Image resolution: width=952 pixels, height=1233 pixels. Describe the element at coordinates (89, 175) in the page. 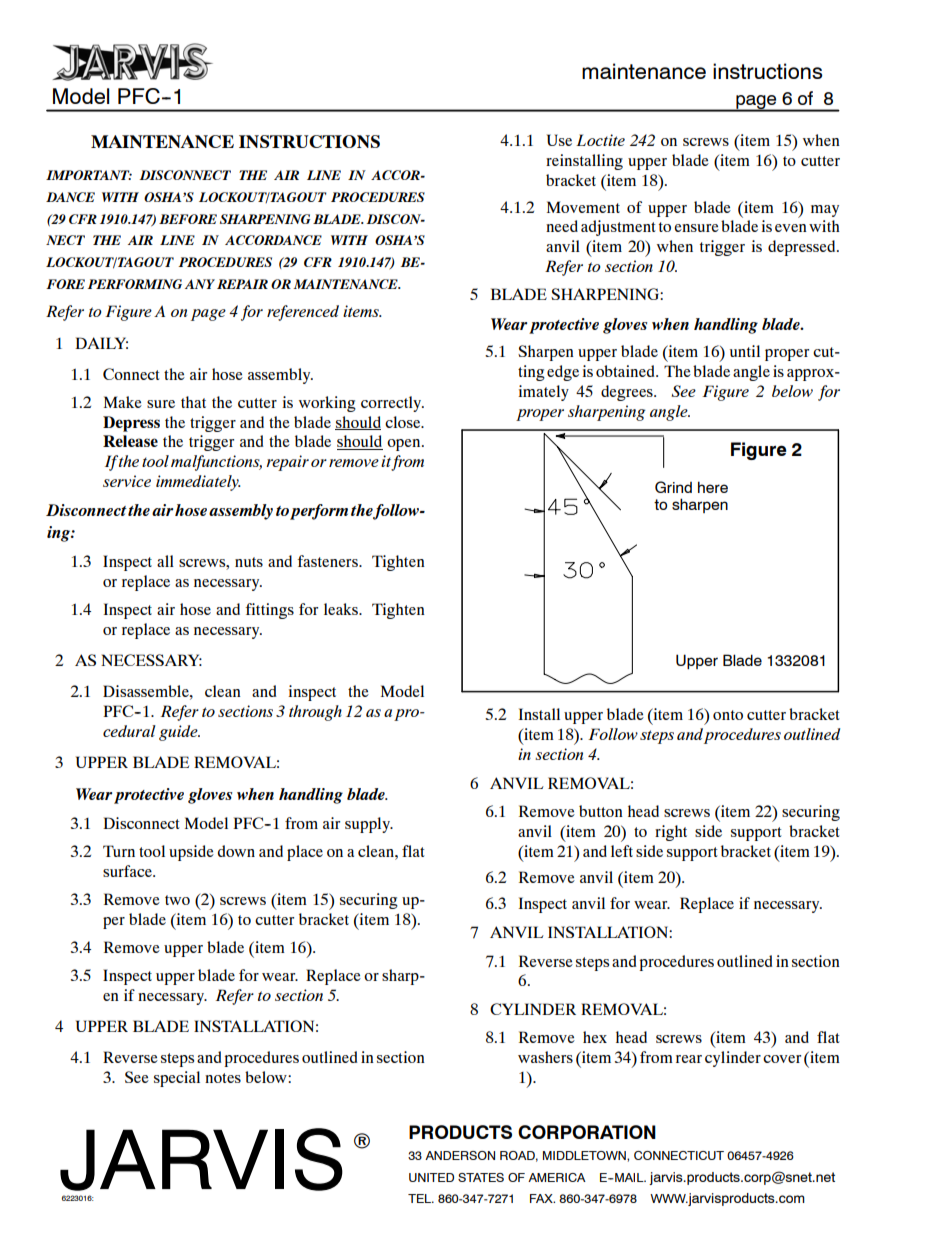

I see `IMPORTANT` at that location.
